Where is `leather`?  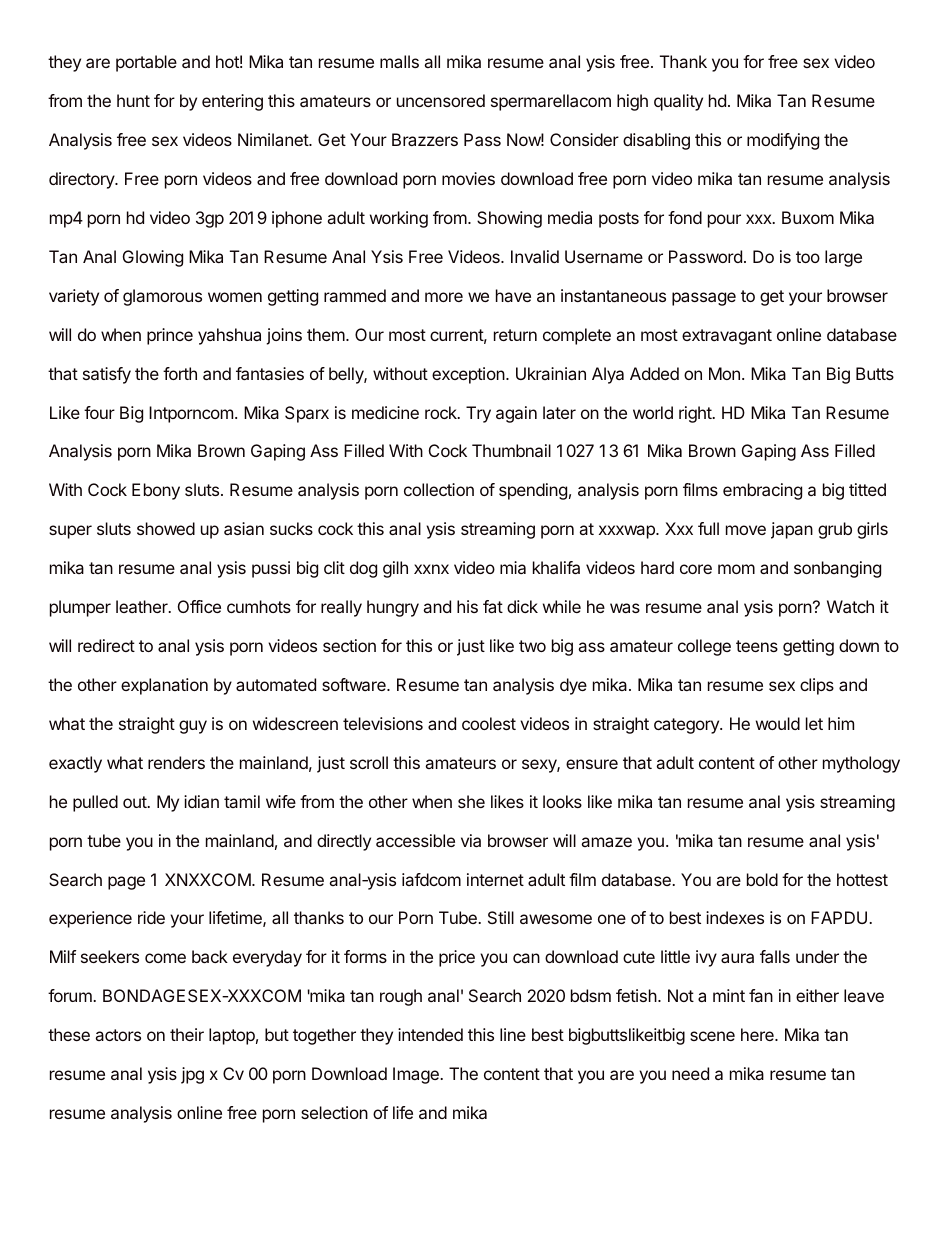 leather is located at coordinates (143, 606).
